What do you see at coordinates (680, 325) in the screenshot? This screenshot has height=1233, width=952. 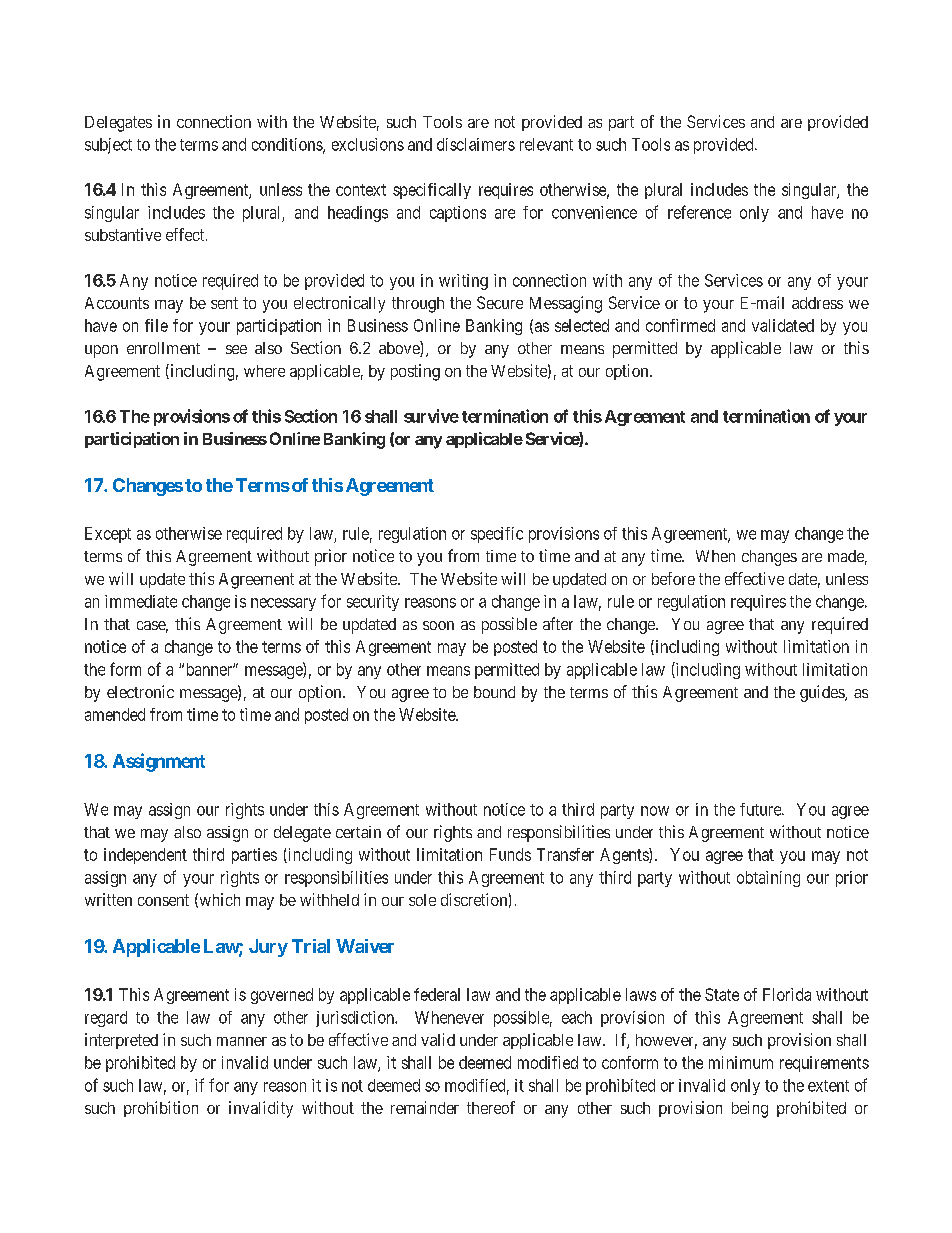 I see `confirmed` at bounding box center [680, 325].
